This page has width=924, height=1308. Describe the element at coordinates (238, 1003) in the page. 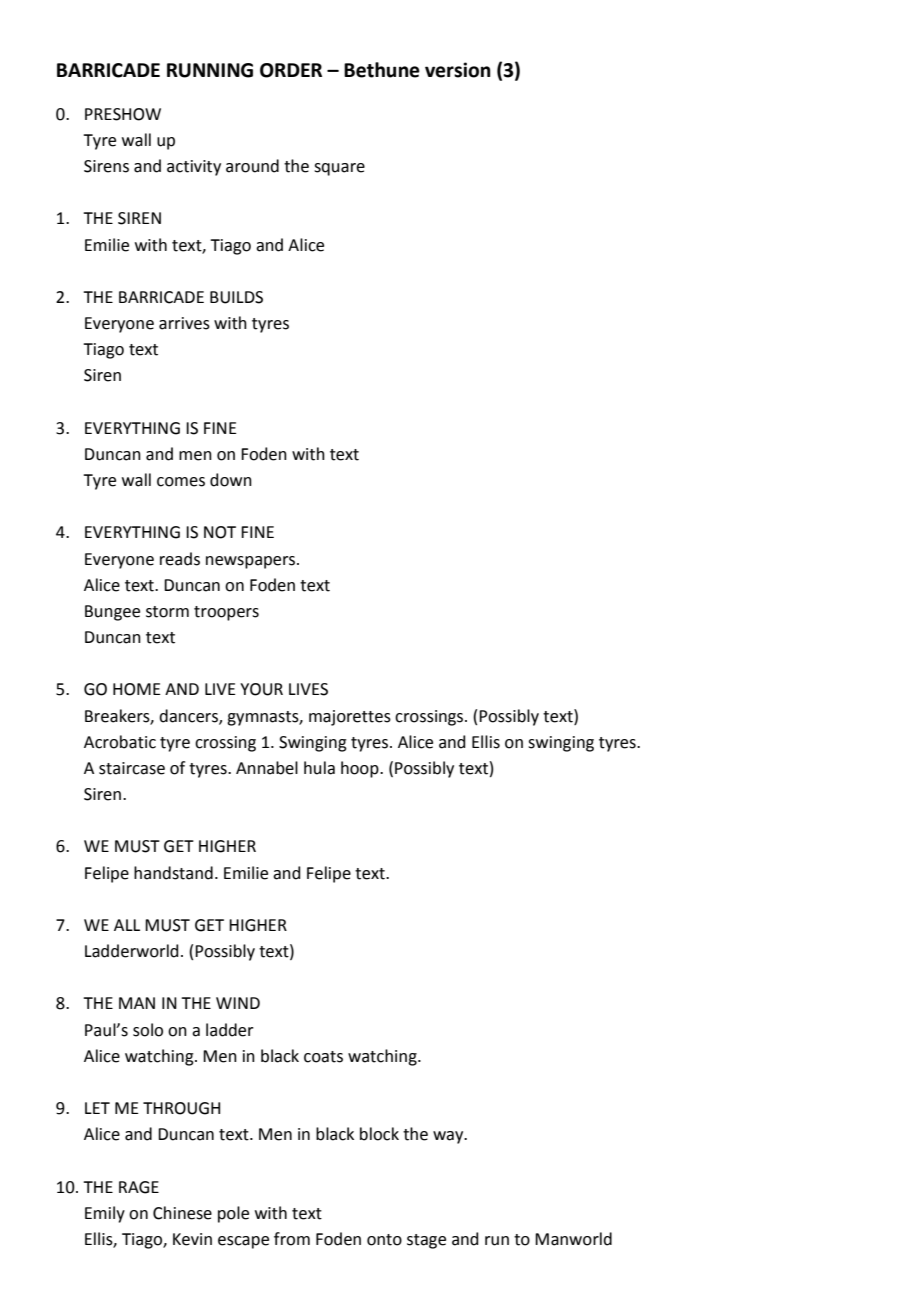

I see `WIND` at that location.
